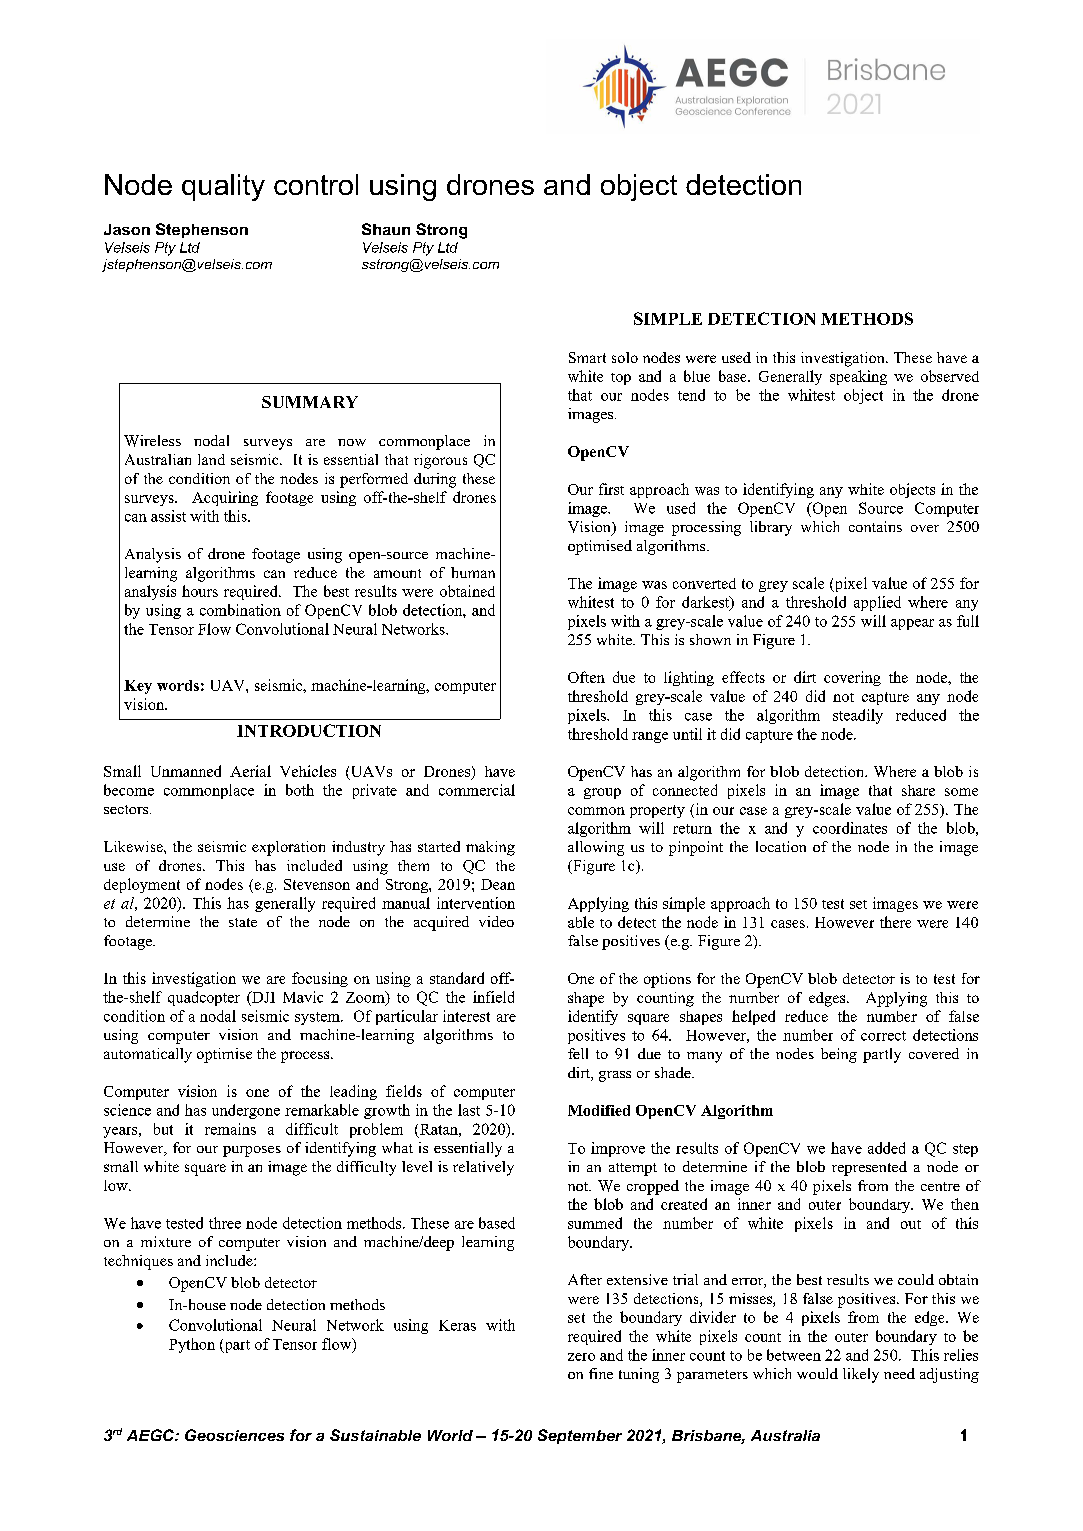 This document has width=1083, height=1531. Describe the element at coordinates (192, 1345) in the document. I see `Python` at that location.
